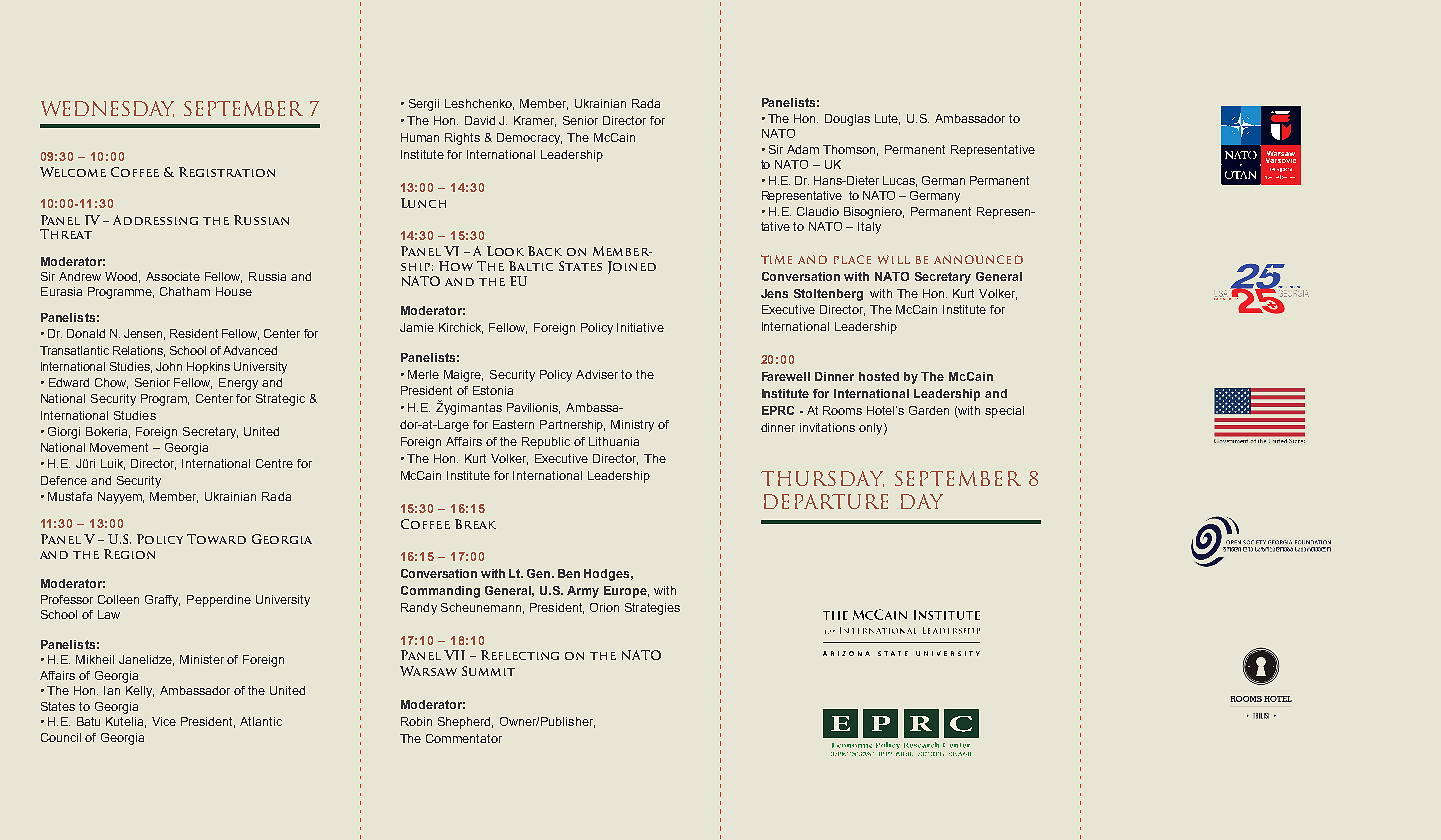 The width and height of the screenshot is (1441, 840). What do you see at coordinates (887, 119) in the screenshot?
I see `Lute` at bounding box center [887, 119].
